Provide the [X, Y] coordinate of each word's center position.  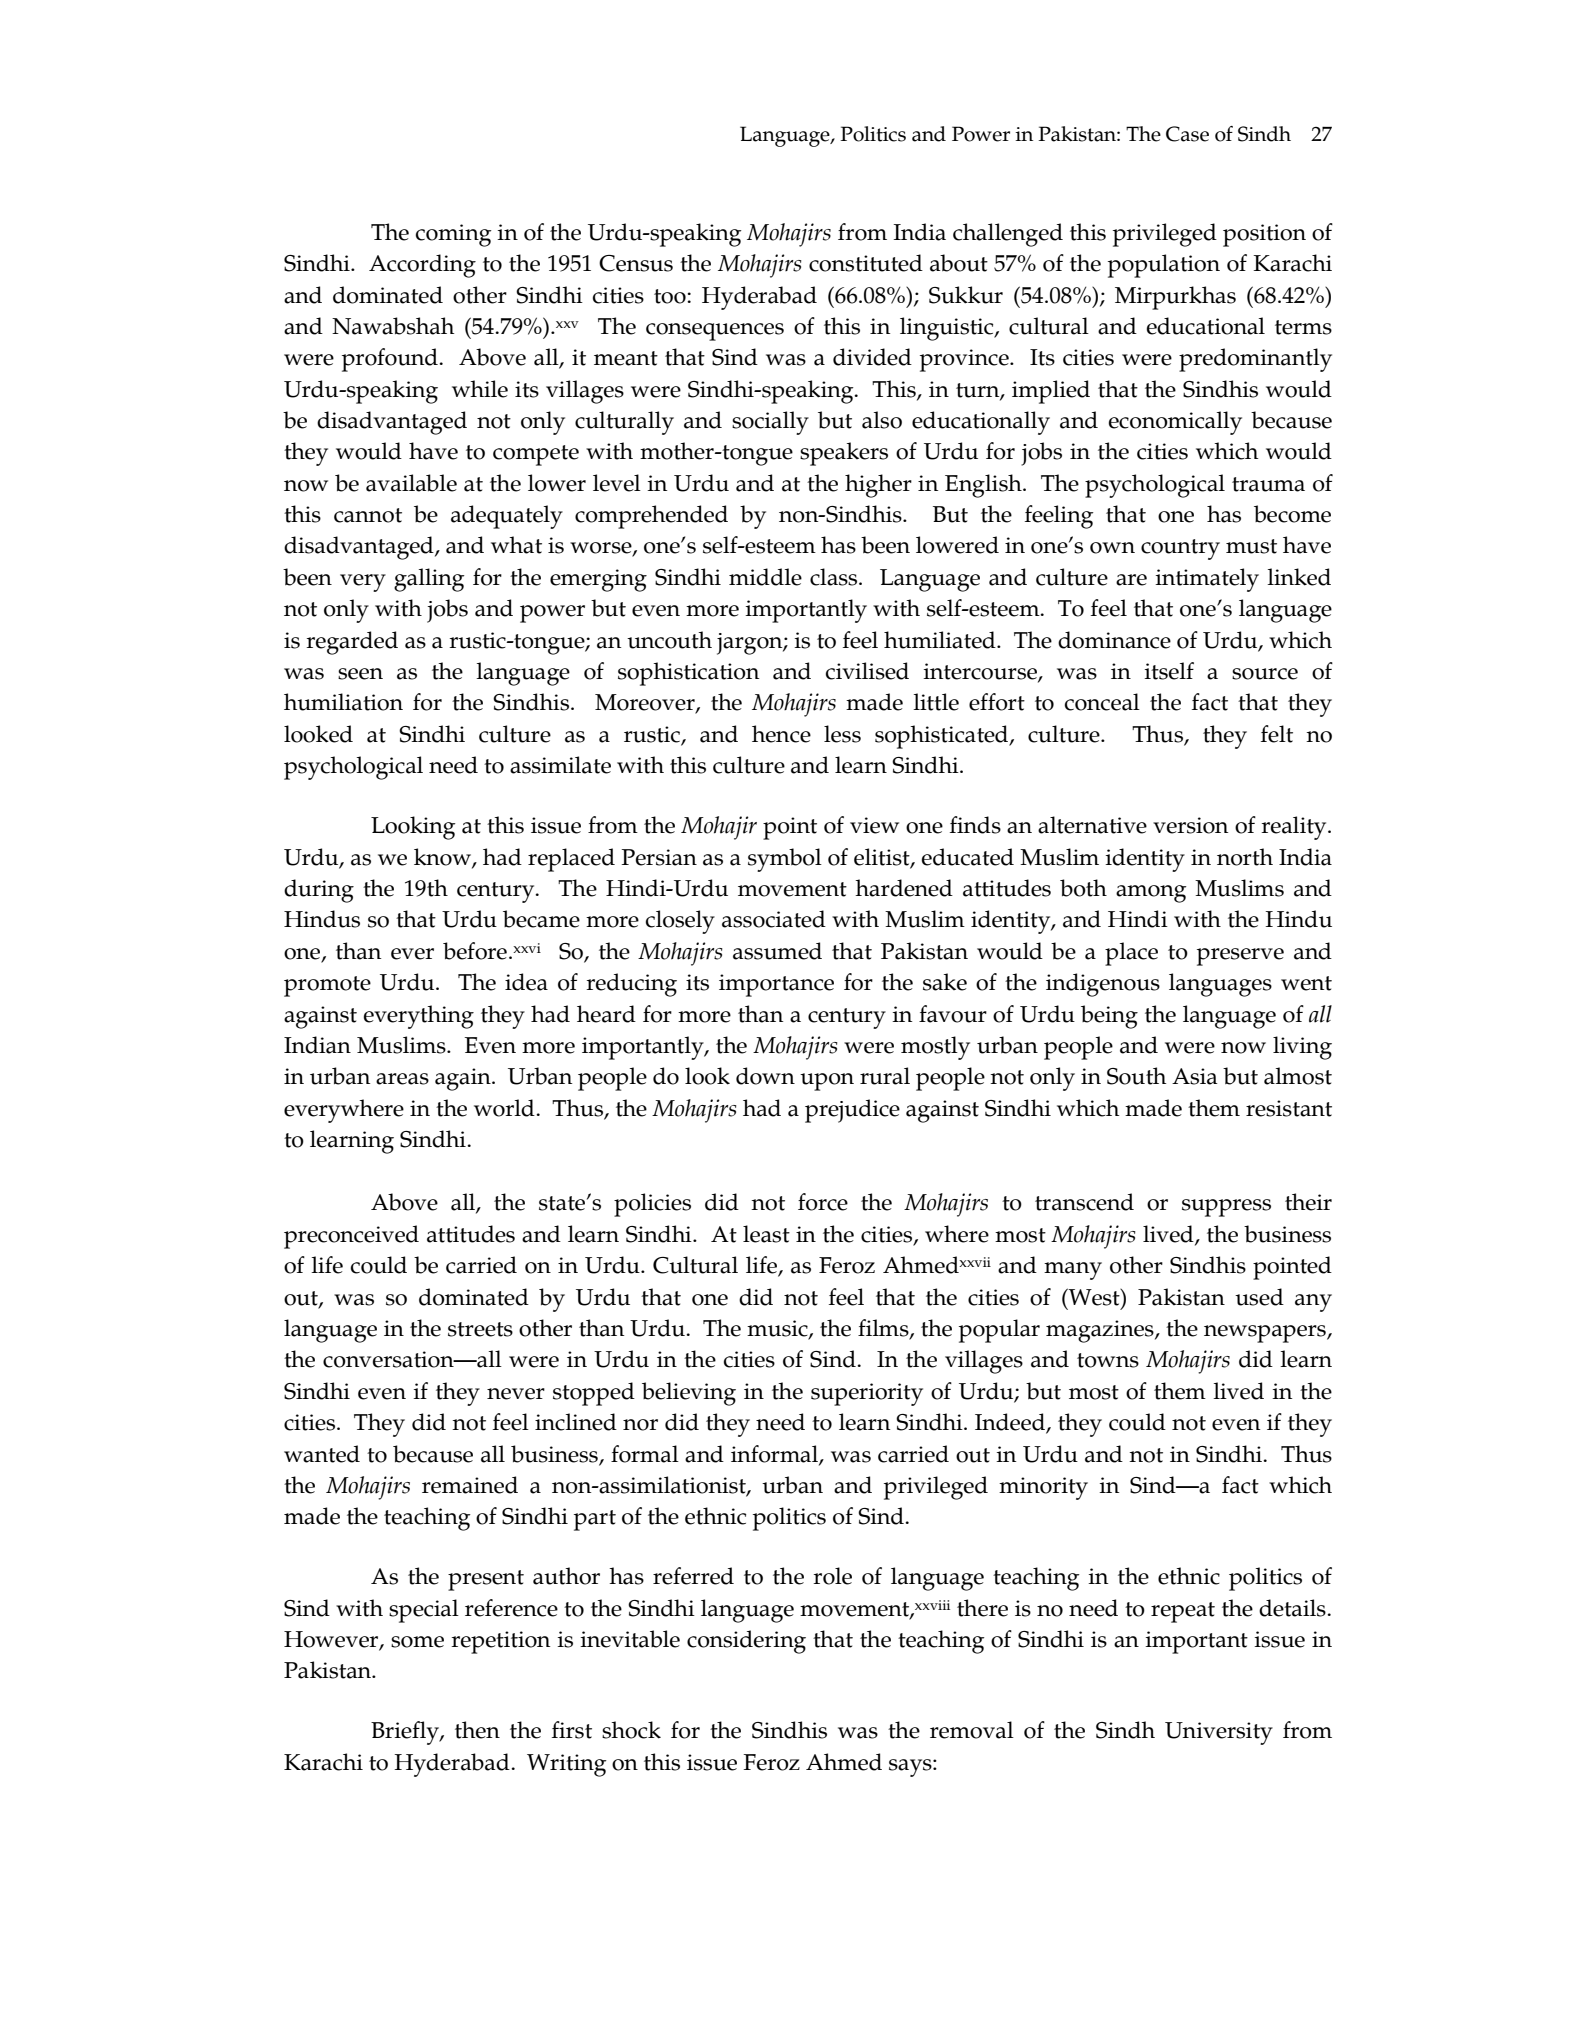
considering [746, 1642]
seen [360, 674]
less [842, 734]
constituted [866, 263]
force [823, 1202]
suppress [1226, 1208]
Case [1187, 134]
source [1265, 674]
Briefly [406, 1733]
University [1219, 1733]
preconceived [351, 1237]
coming [454, 235]
